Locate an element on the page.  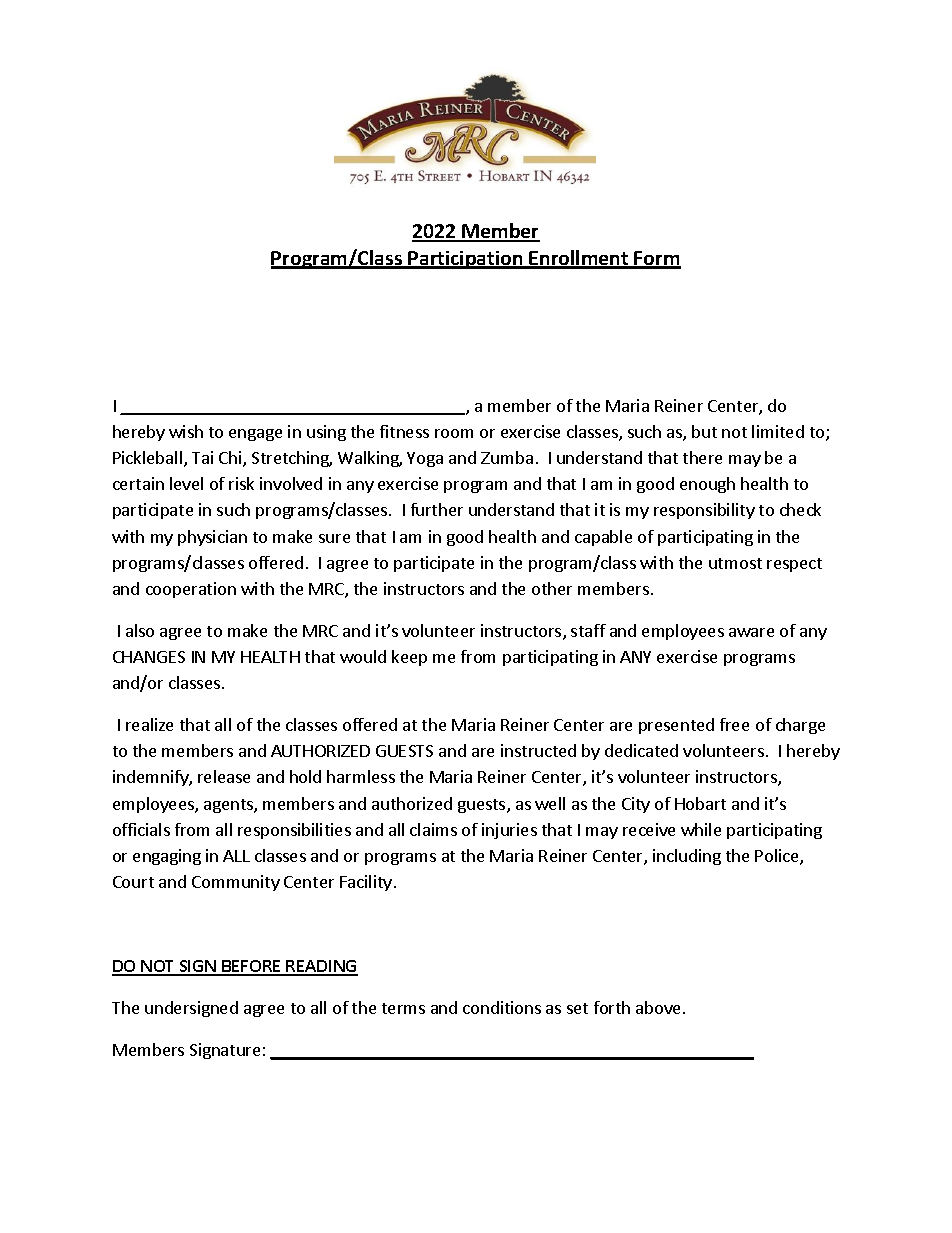
release is located at coordinates (224, 776).
